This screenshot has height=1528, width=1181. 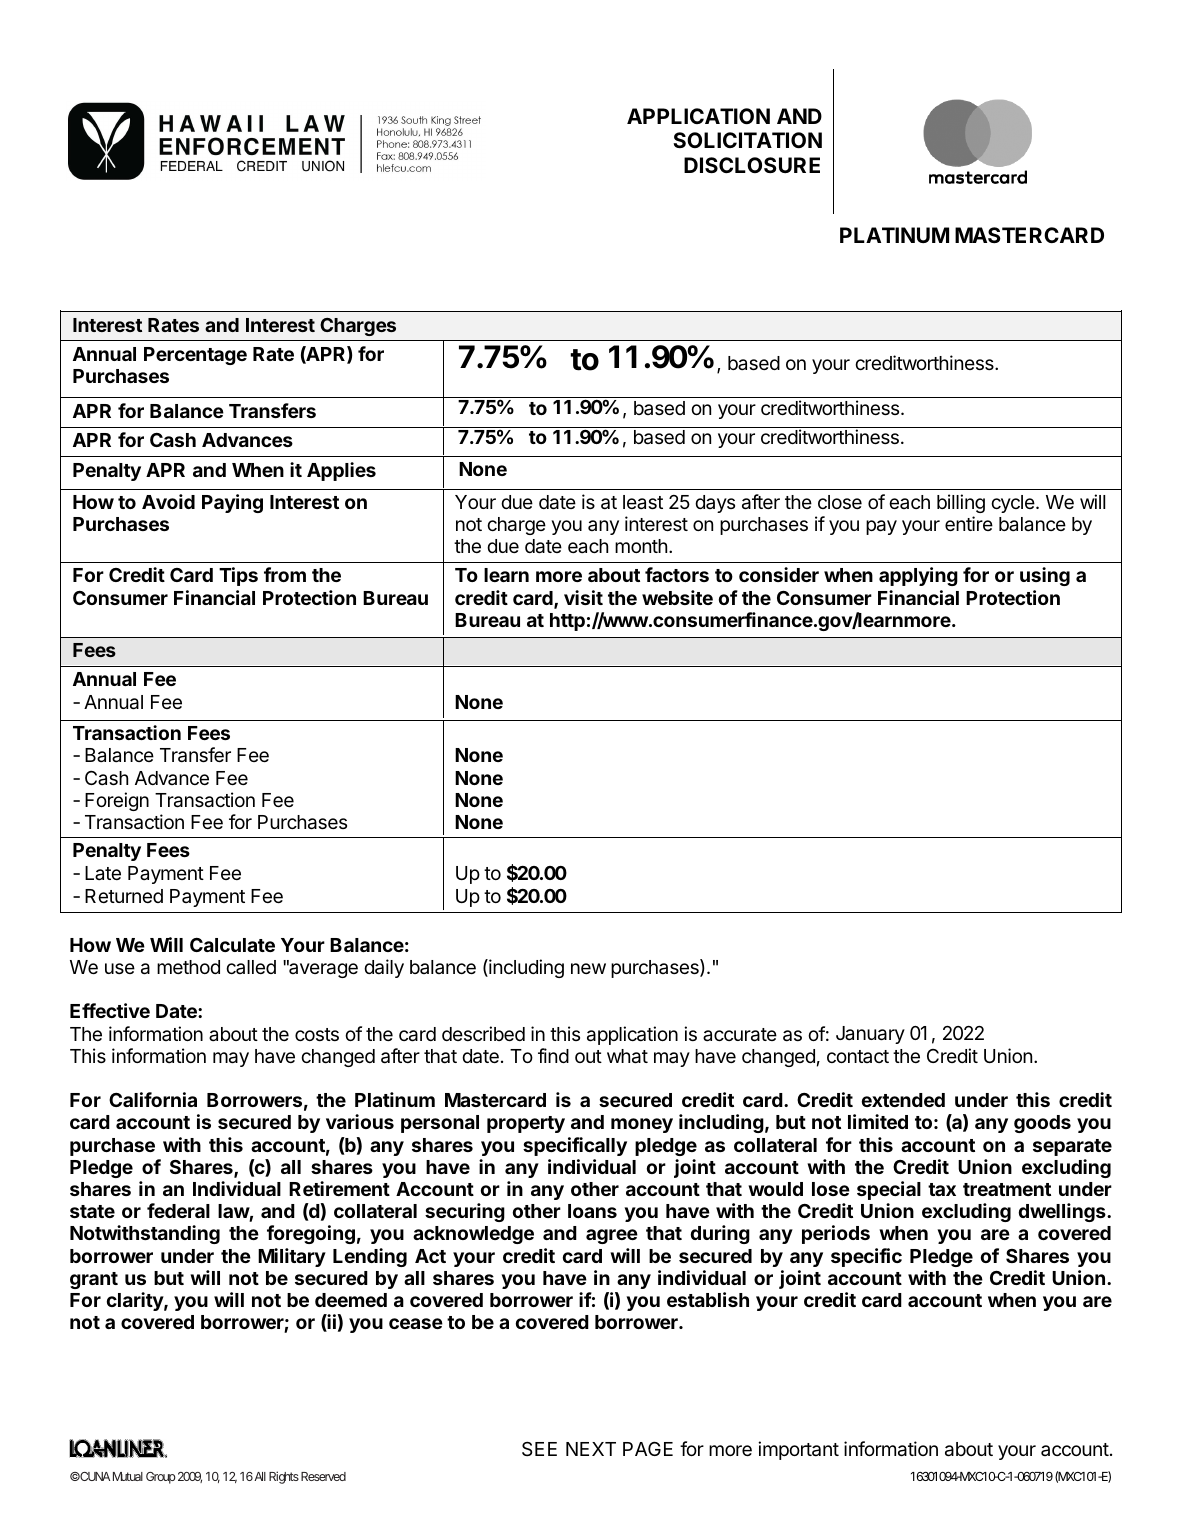 I want to click on SOLICITATION, so click(x=747, y=140).
